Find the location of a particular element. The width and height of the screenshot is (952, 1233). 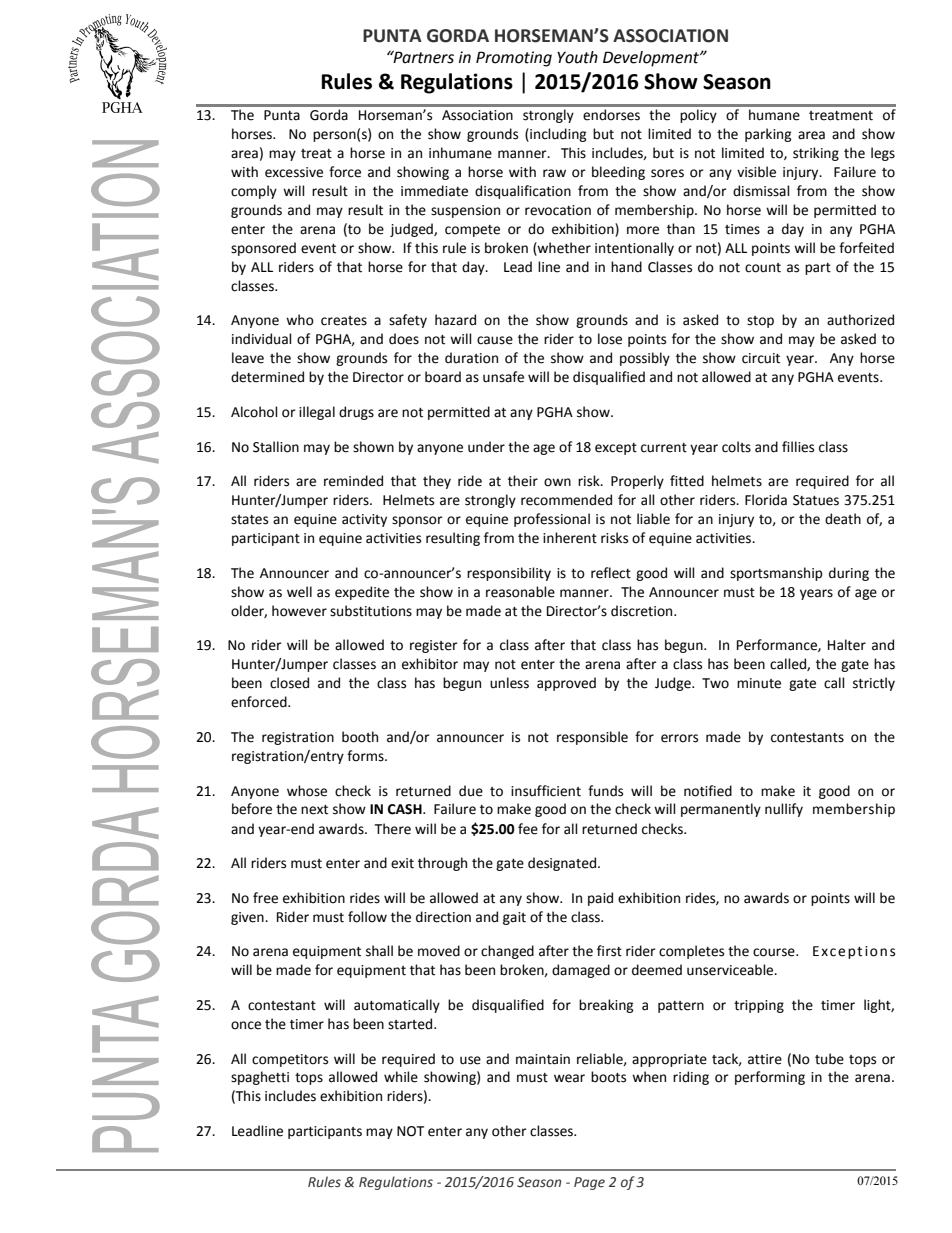

however is located at coordinates (299, 611).
